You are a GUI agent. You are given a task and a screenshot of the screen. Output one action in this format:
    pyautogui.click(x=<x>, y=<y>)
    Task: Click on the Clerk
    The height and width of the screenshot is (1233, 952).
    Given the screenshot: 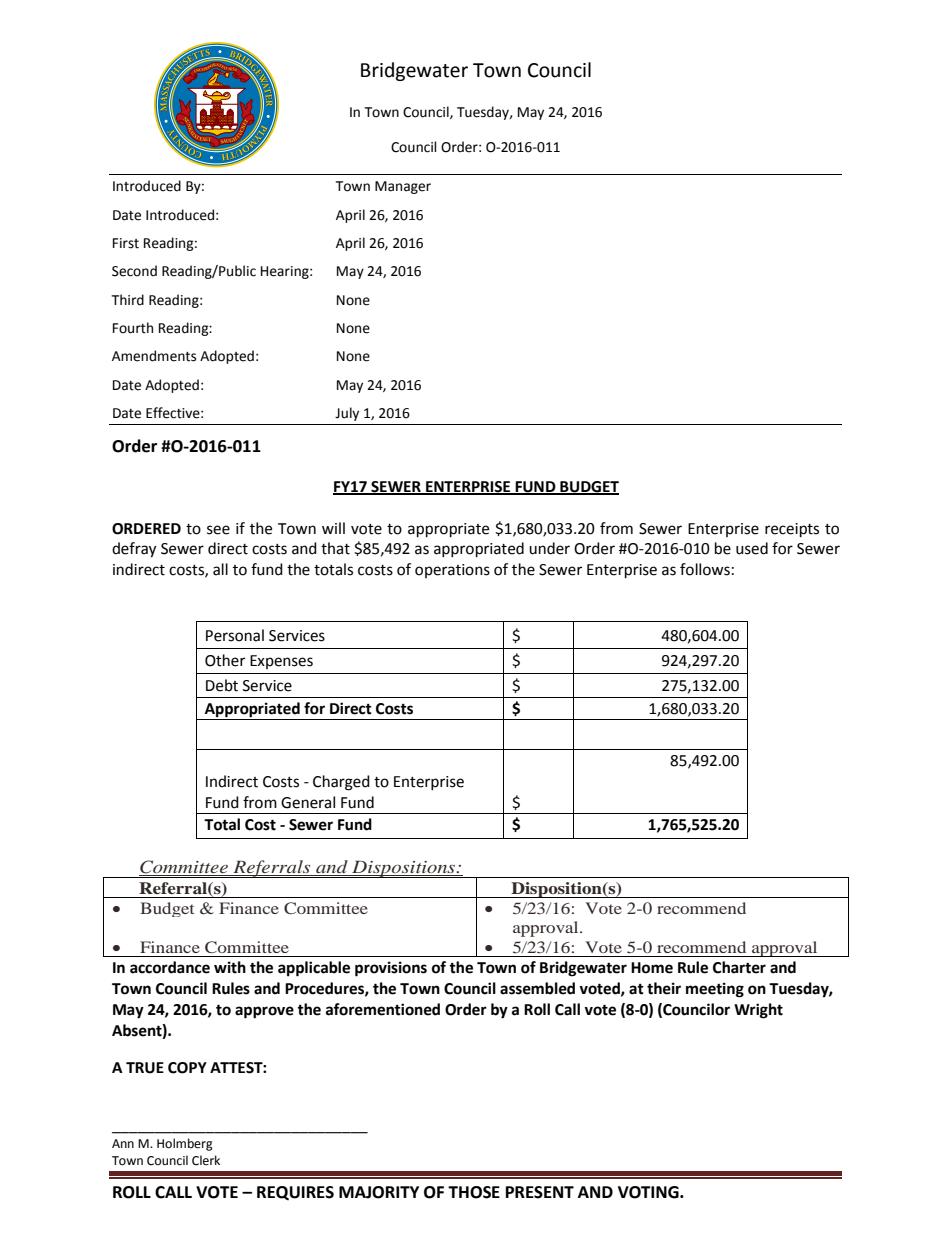 What is the action you would take?
    pyautogui.click(x=206, y=1160)
